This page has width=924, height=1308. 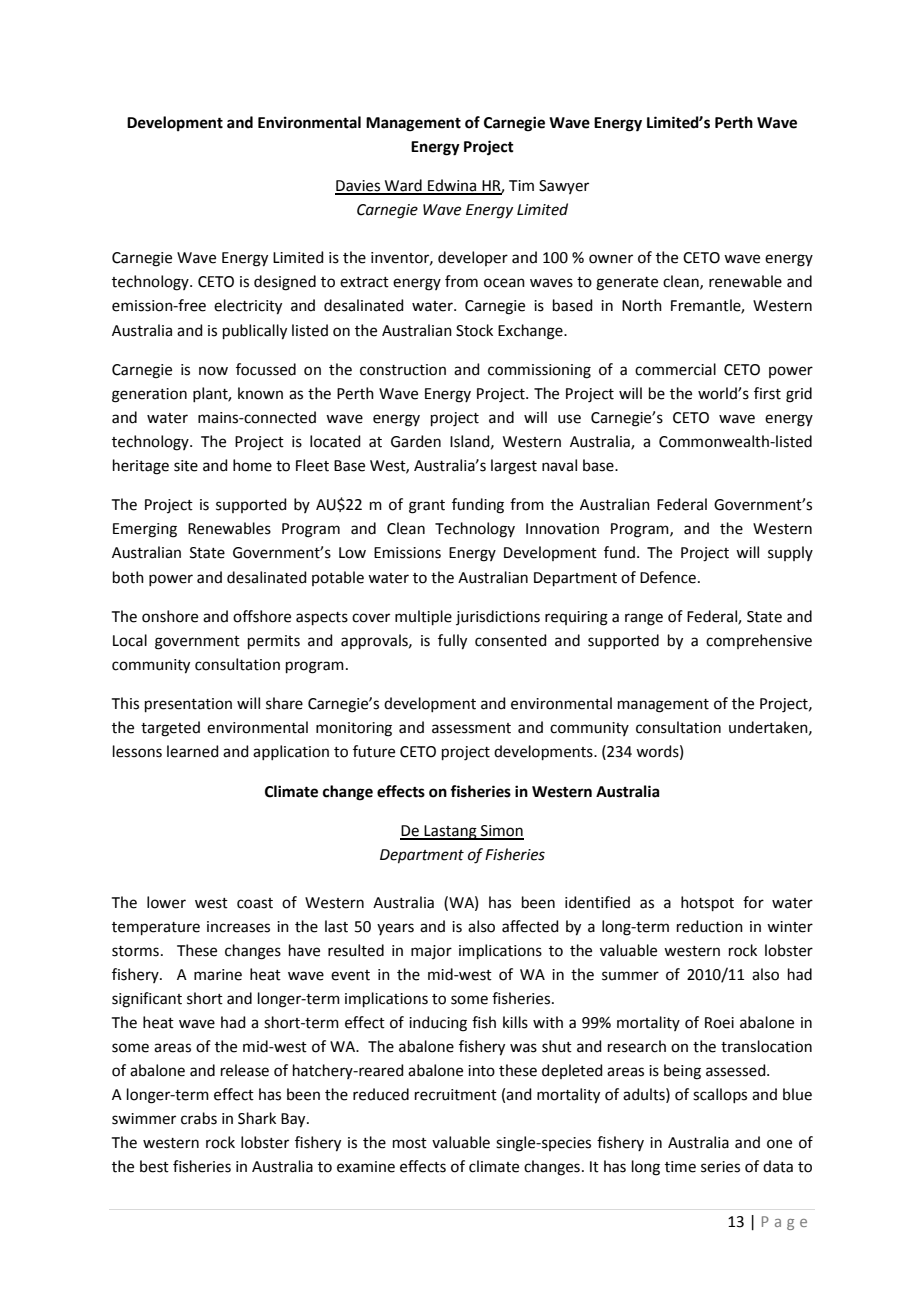 I want to click on presentation, so click(x=188, y=705).
